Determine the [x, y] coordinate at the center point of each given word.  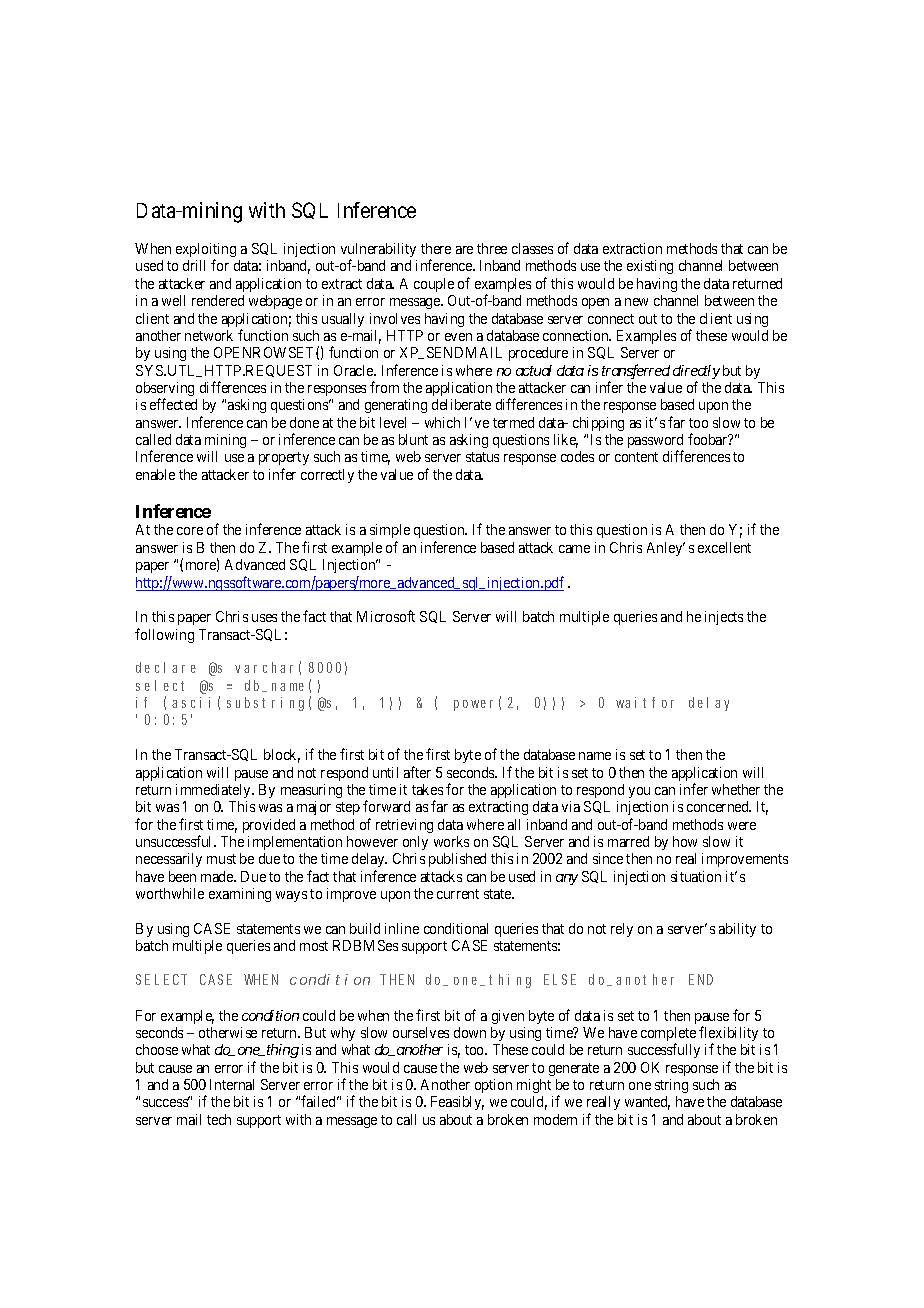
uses [264, 618]
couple [434, 285]
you [639, 792]
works [451, 841]
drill [194, 265]
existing [650, 267]
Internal [232, 1084]
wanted [647, 1103]
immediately [214, 791]
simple [390, 533]
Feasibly [457, 1103]
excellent [724, 547]
